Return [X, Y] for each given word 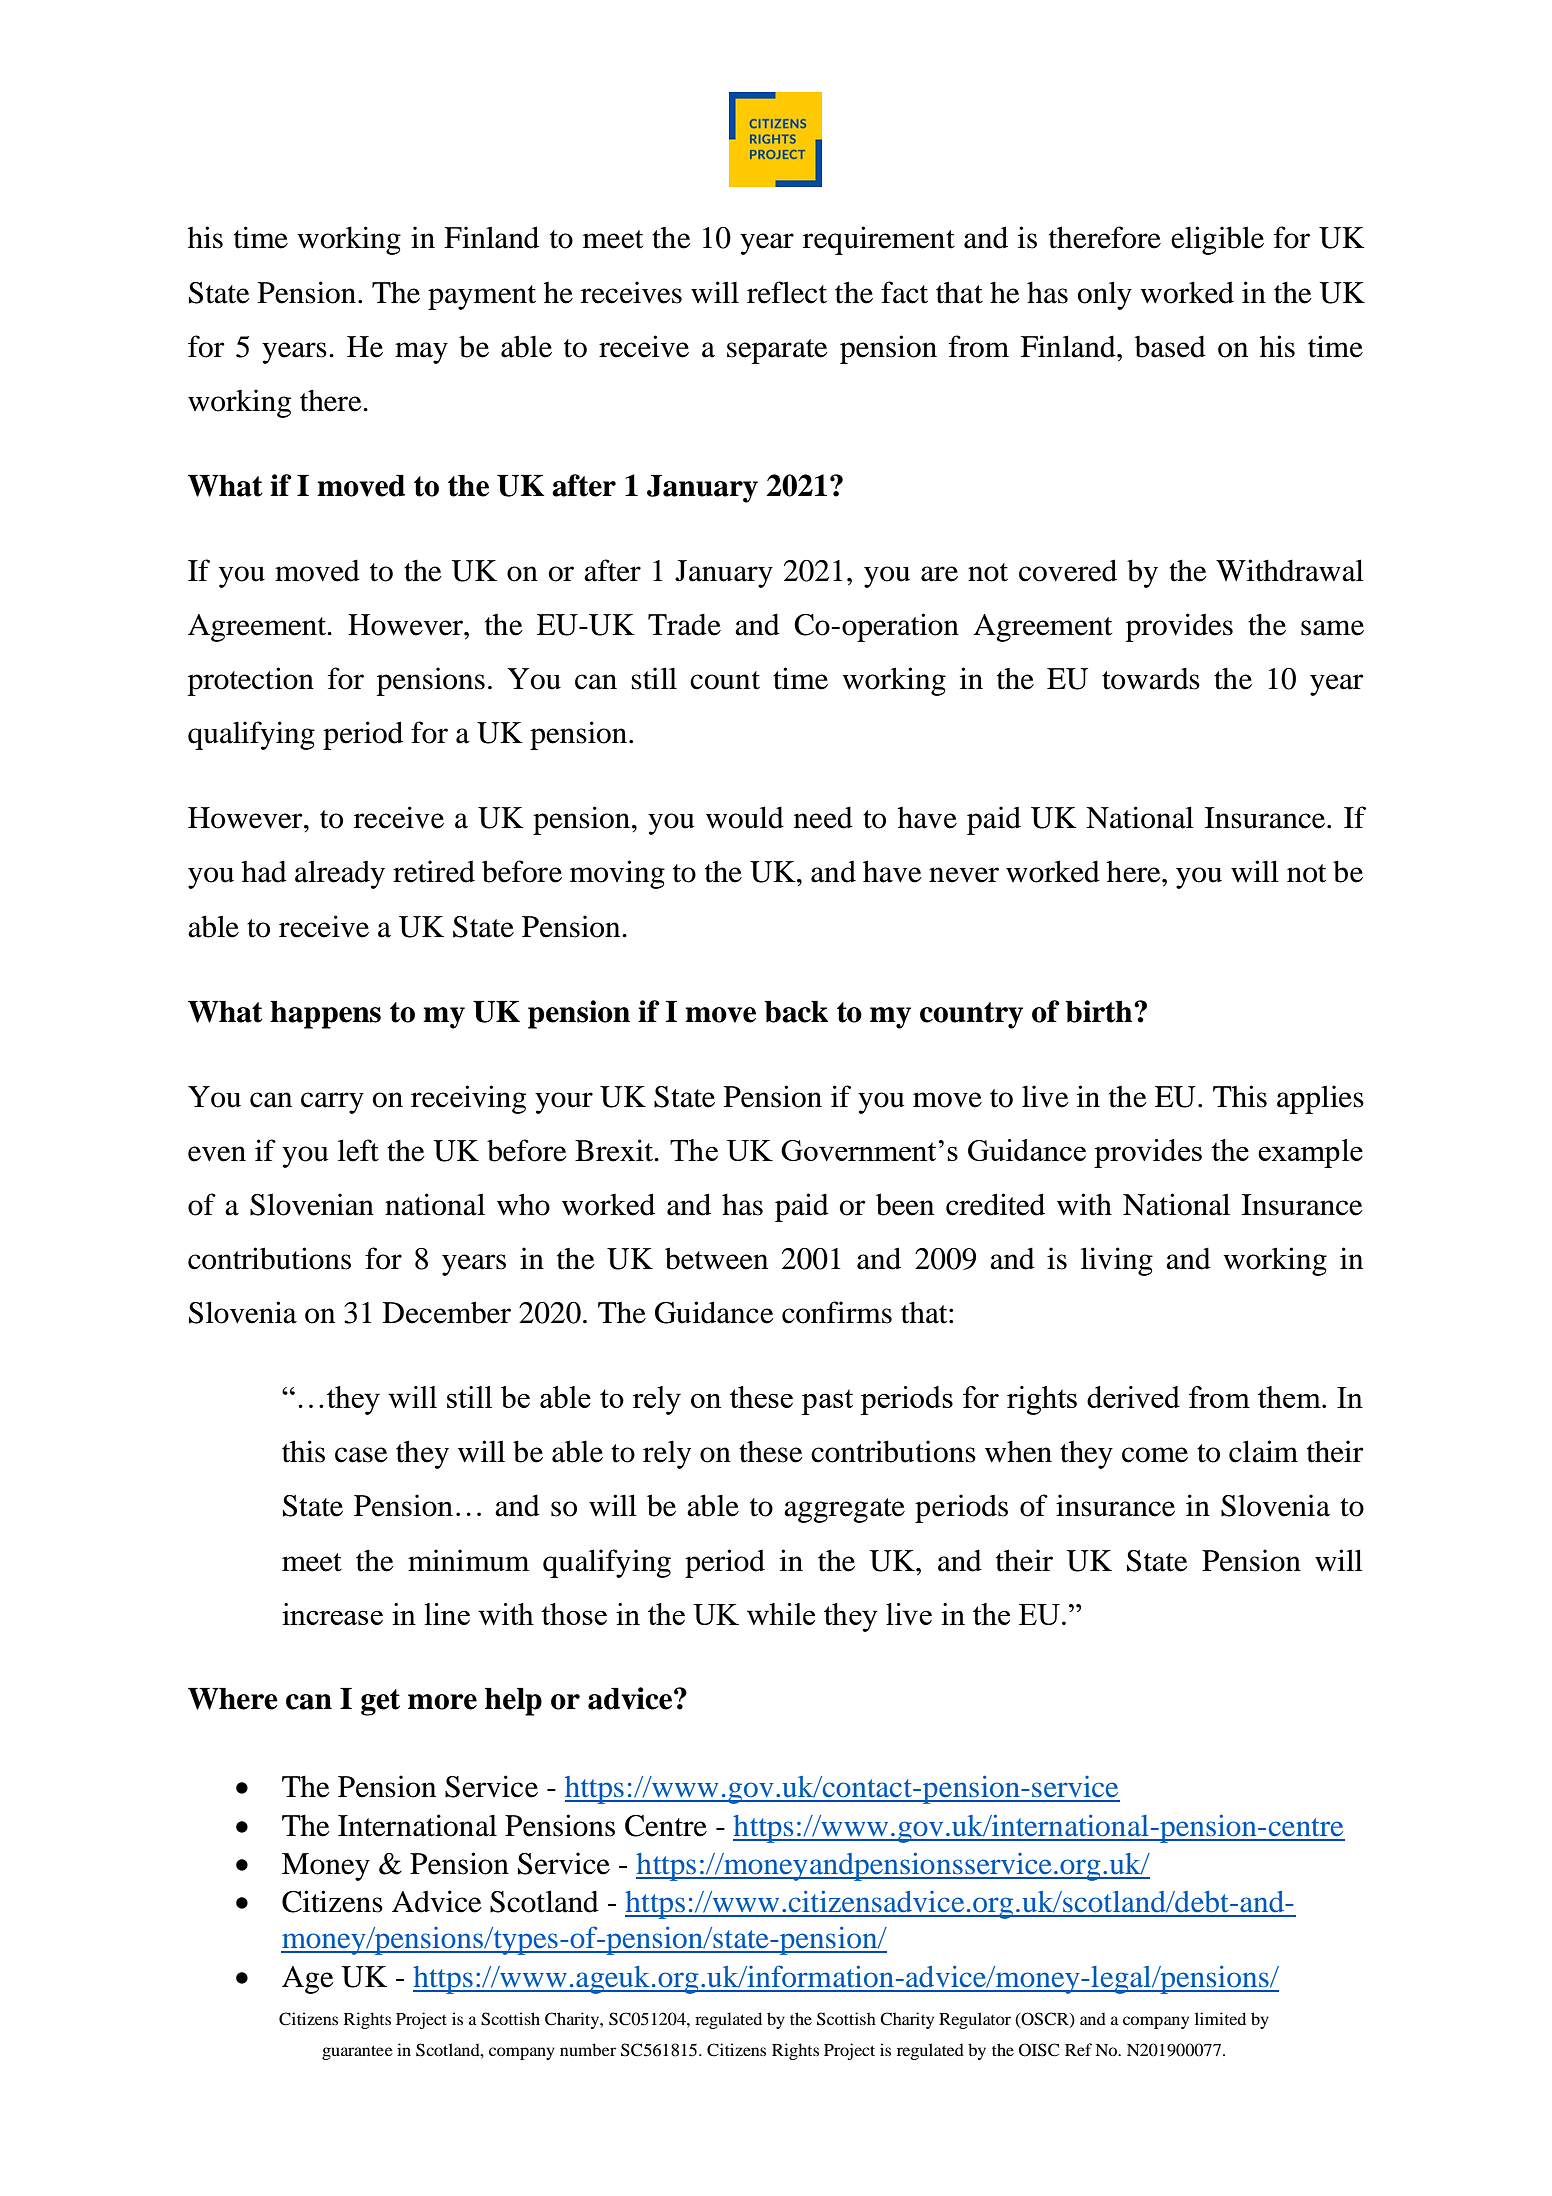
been [905, 1204]
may [421, 353]
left [358, 1150]
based [1170, 346]
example [1310, 1153]
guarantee [357, 2053]
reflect [787, 292]
